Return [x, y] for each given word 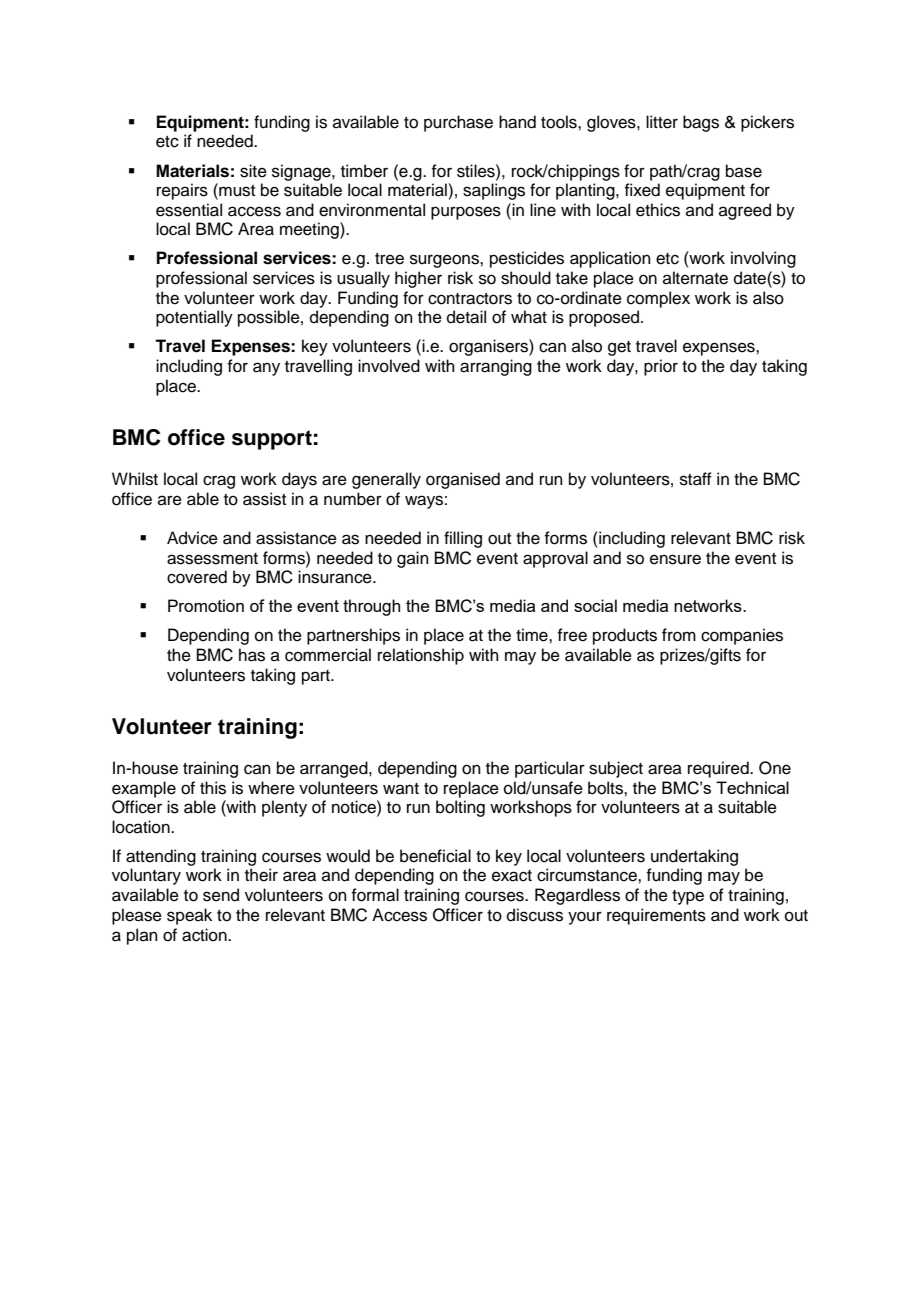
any [266, 369]
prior [661, 367]
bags [701, 123]
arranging [496, 367]
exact [512, 876]
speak [189, 916]
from [679, 635]
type [688, 897]
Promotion [206, 605]
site [253, 171]
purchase [458, 123]
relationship [421, 656]
